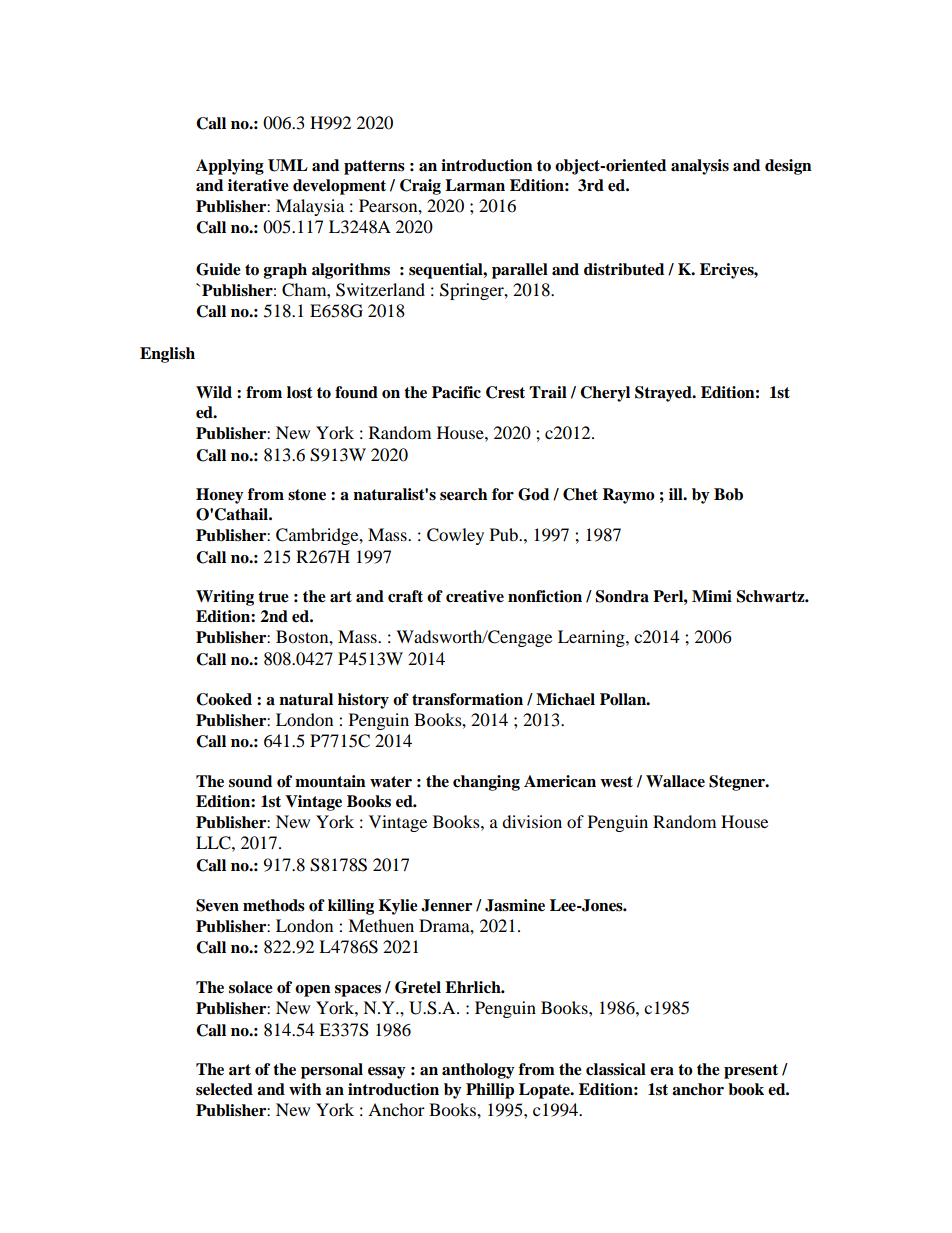  What do you see at coordinates (217, 905) in the page?
I see `Seven` at bounding box center [217, 905].
